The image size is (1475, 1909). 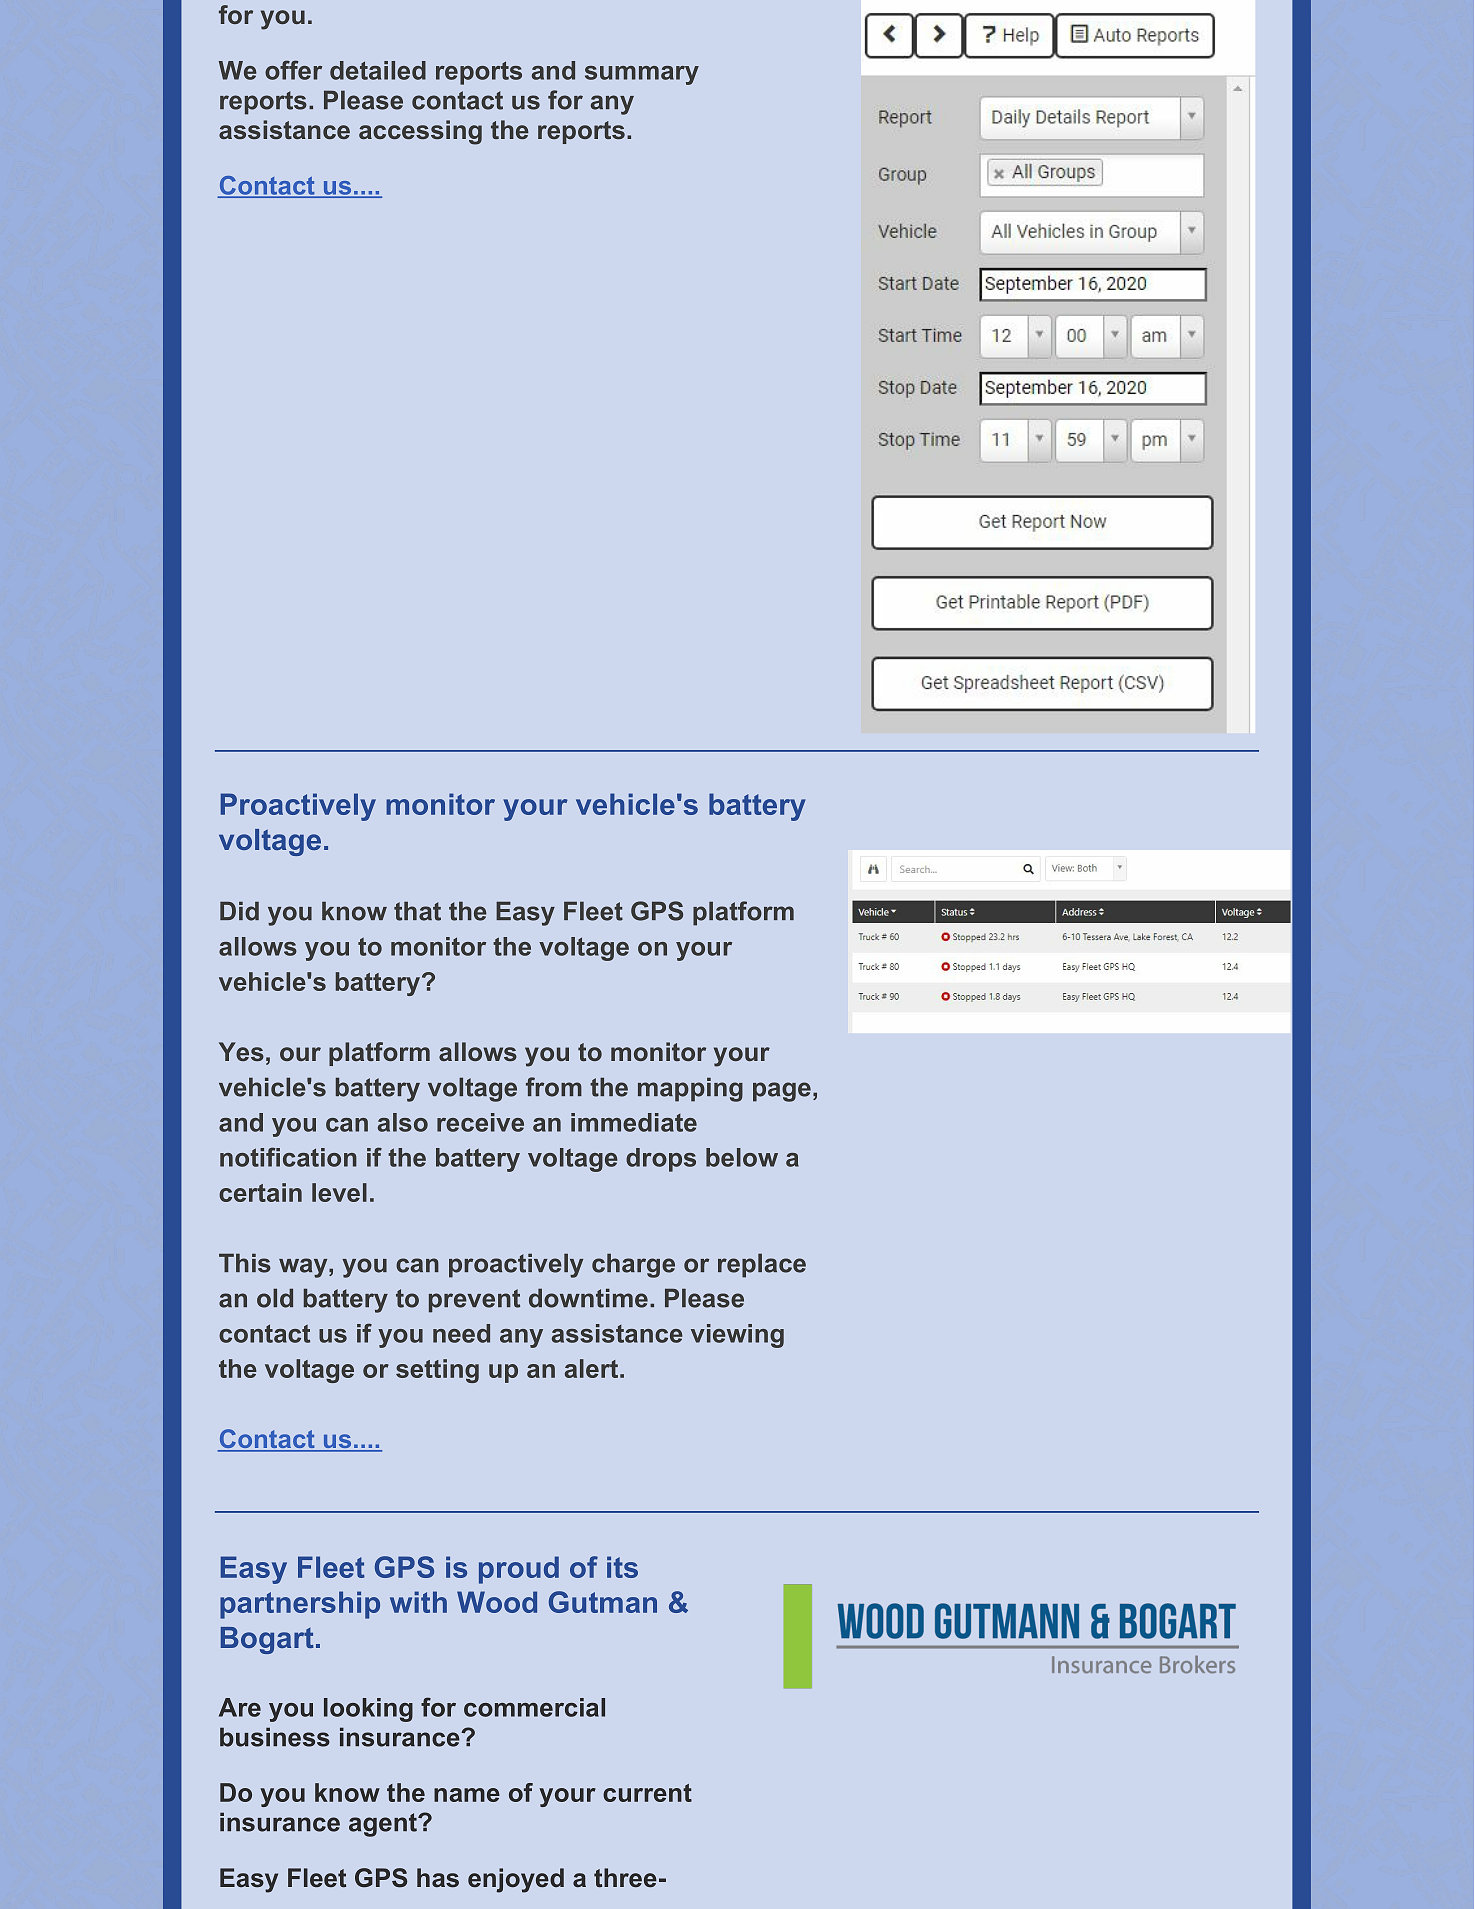 What do you see at coordinates (293, 70) in the screenshot?
I see `offer` at bounding box center [293, 70].
